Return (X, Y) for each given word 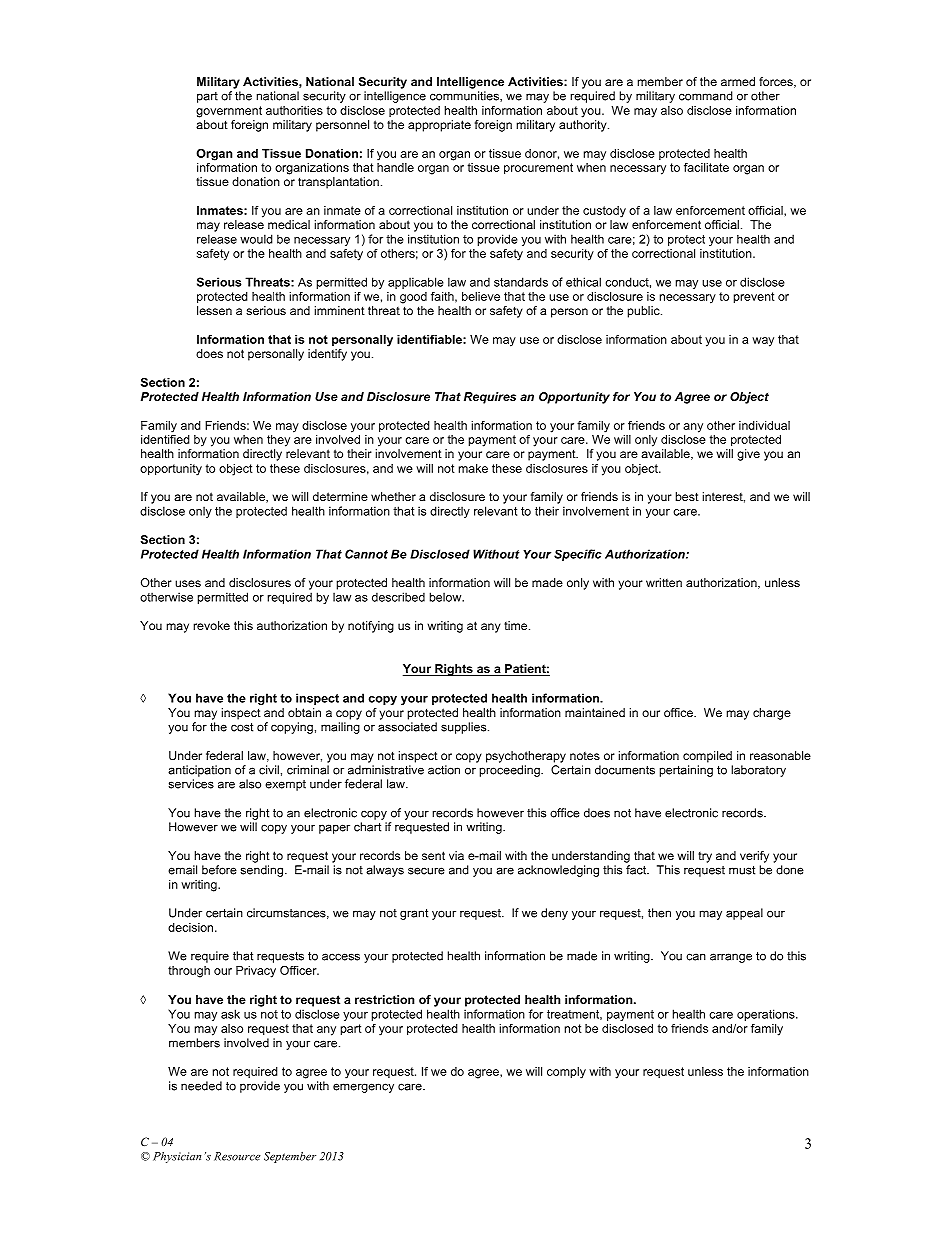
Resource (237, 1156)
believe (481, 296)
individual (764, 425)
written (664, 582)
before (219, 870)
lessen (214, 310)
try (705, 857)
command (706, 96)
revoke (211, 625)
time (517, 625)
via (456, 855)
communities (465, 96)
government (229, 112)
